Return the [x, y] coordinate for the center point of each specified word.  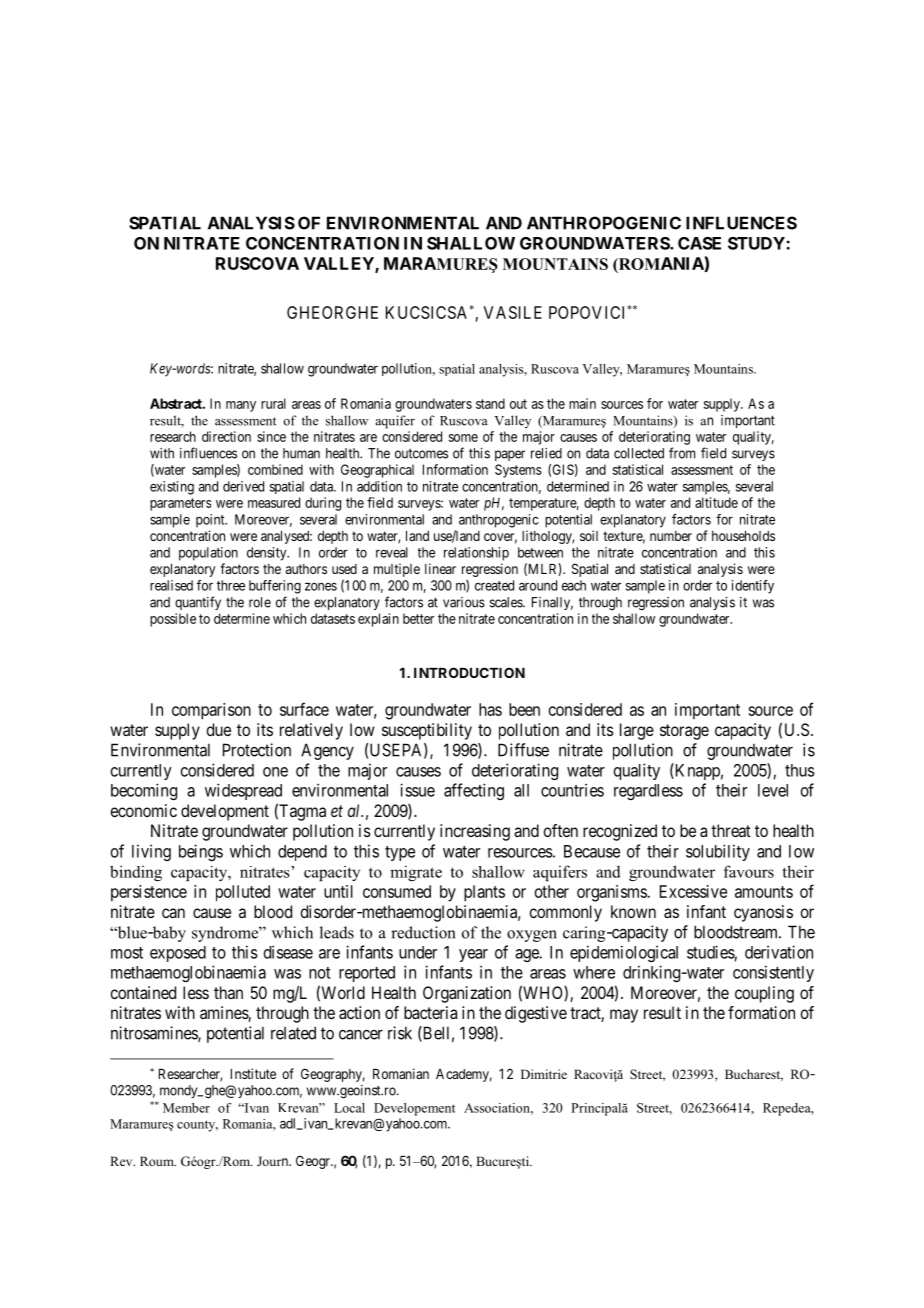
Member [186, 1108]
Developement [414, 1109]
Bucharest [754, 1075]
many [241, 406]
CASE [699, 243]
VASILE [513, 312]
